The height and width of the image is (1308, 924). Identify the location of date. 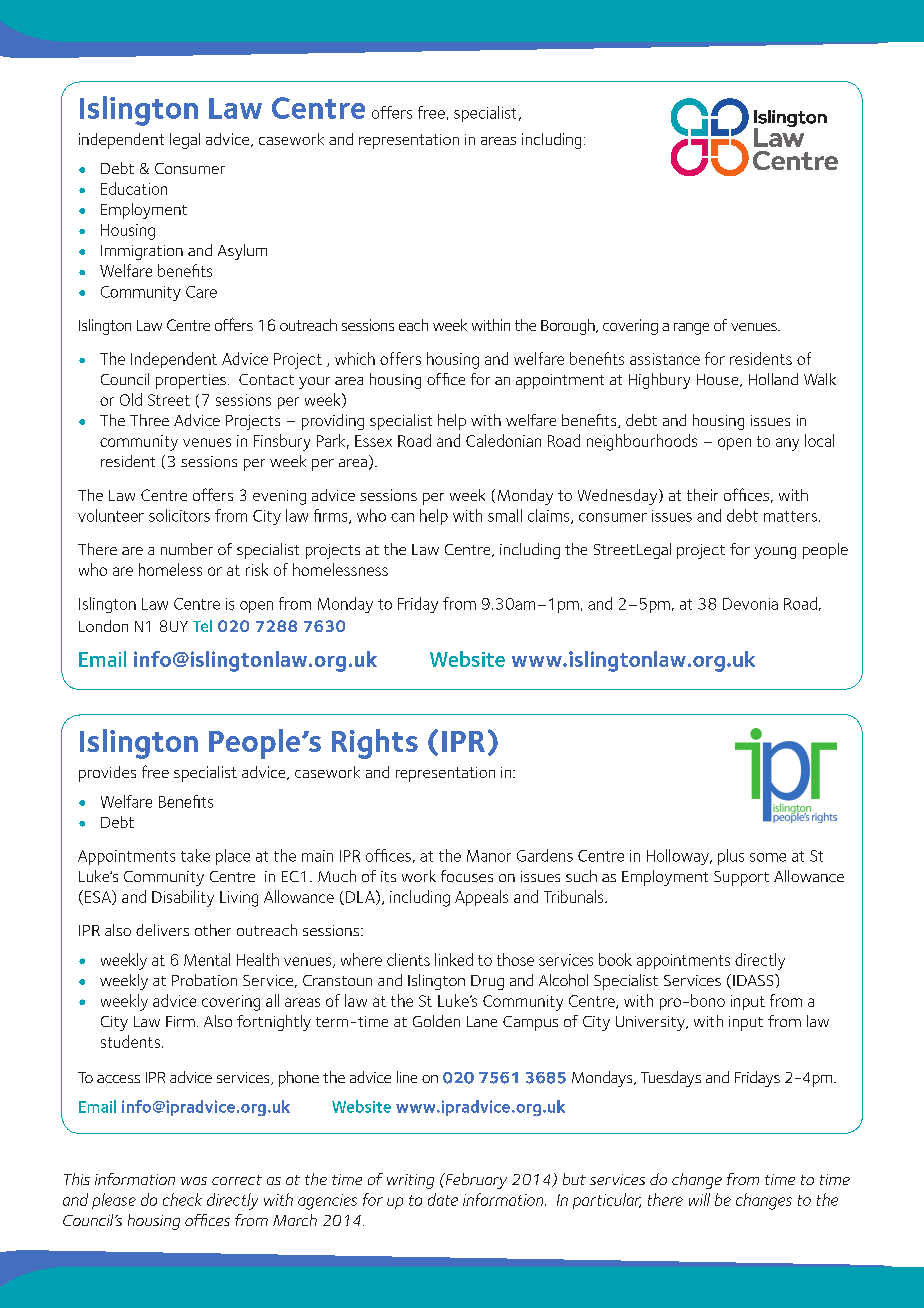
(443, 1199).
